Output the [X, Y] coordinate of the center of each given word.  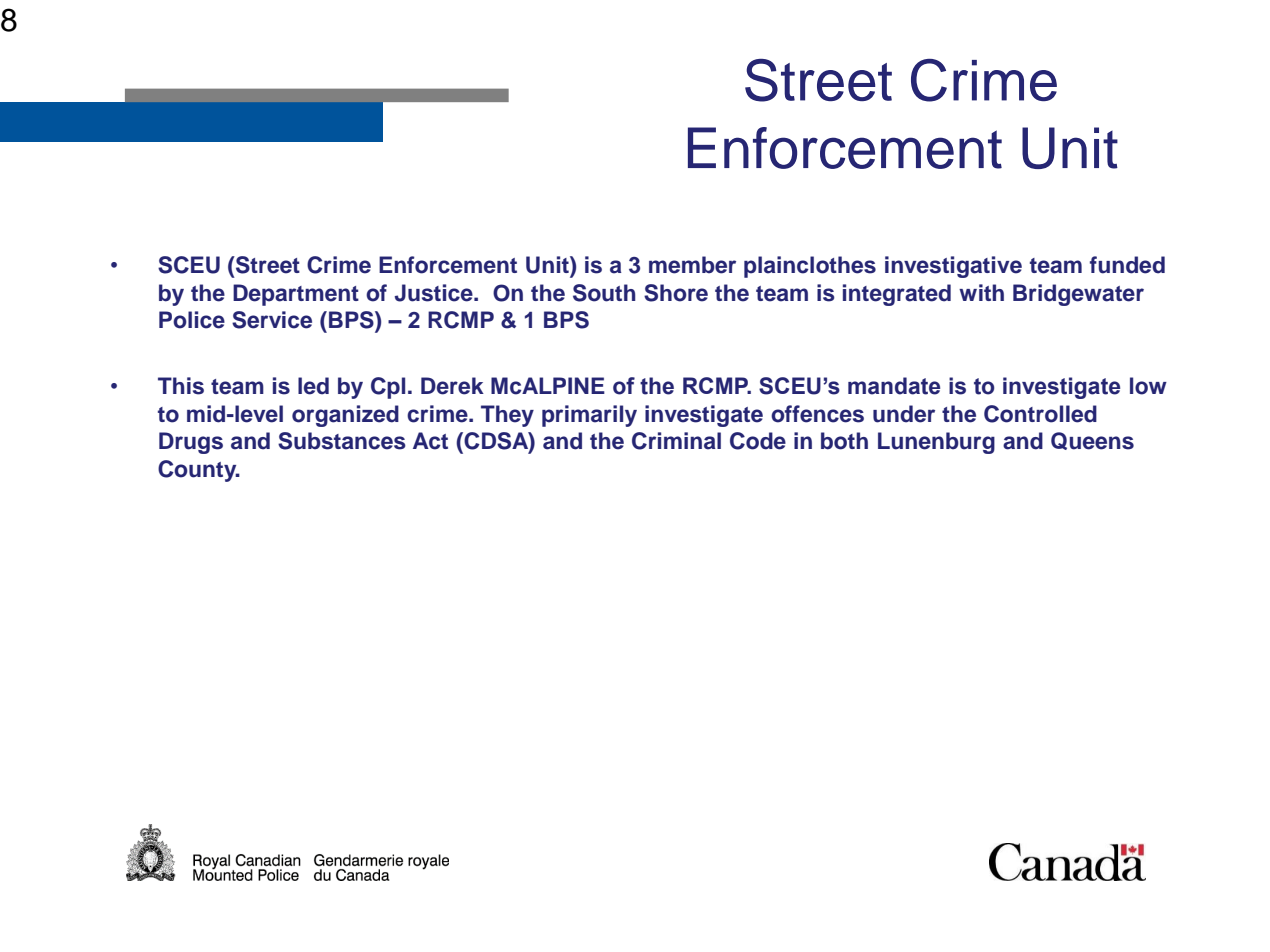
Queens [1092, 441]
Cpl [388, 388]
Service [272, 320]
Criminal [676, 441]
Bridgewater [1078, 295]
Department [296, 295]
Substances [342, 441]
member [692, 265]
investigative [953, 267]
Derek [452, 386]
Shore [676, 293]
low [1148, 386]
